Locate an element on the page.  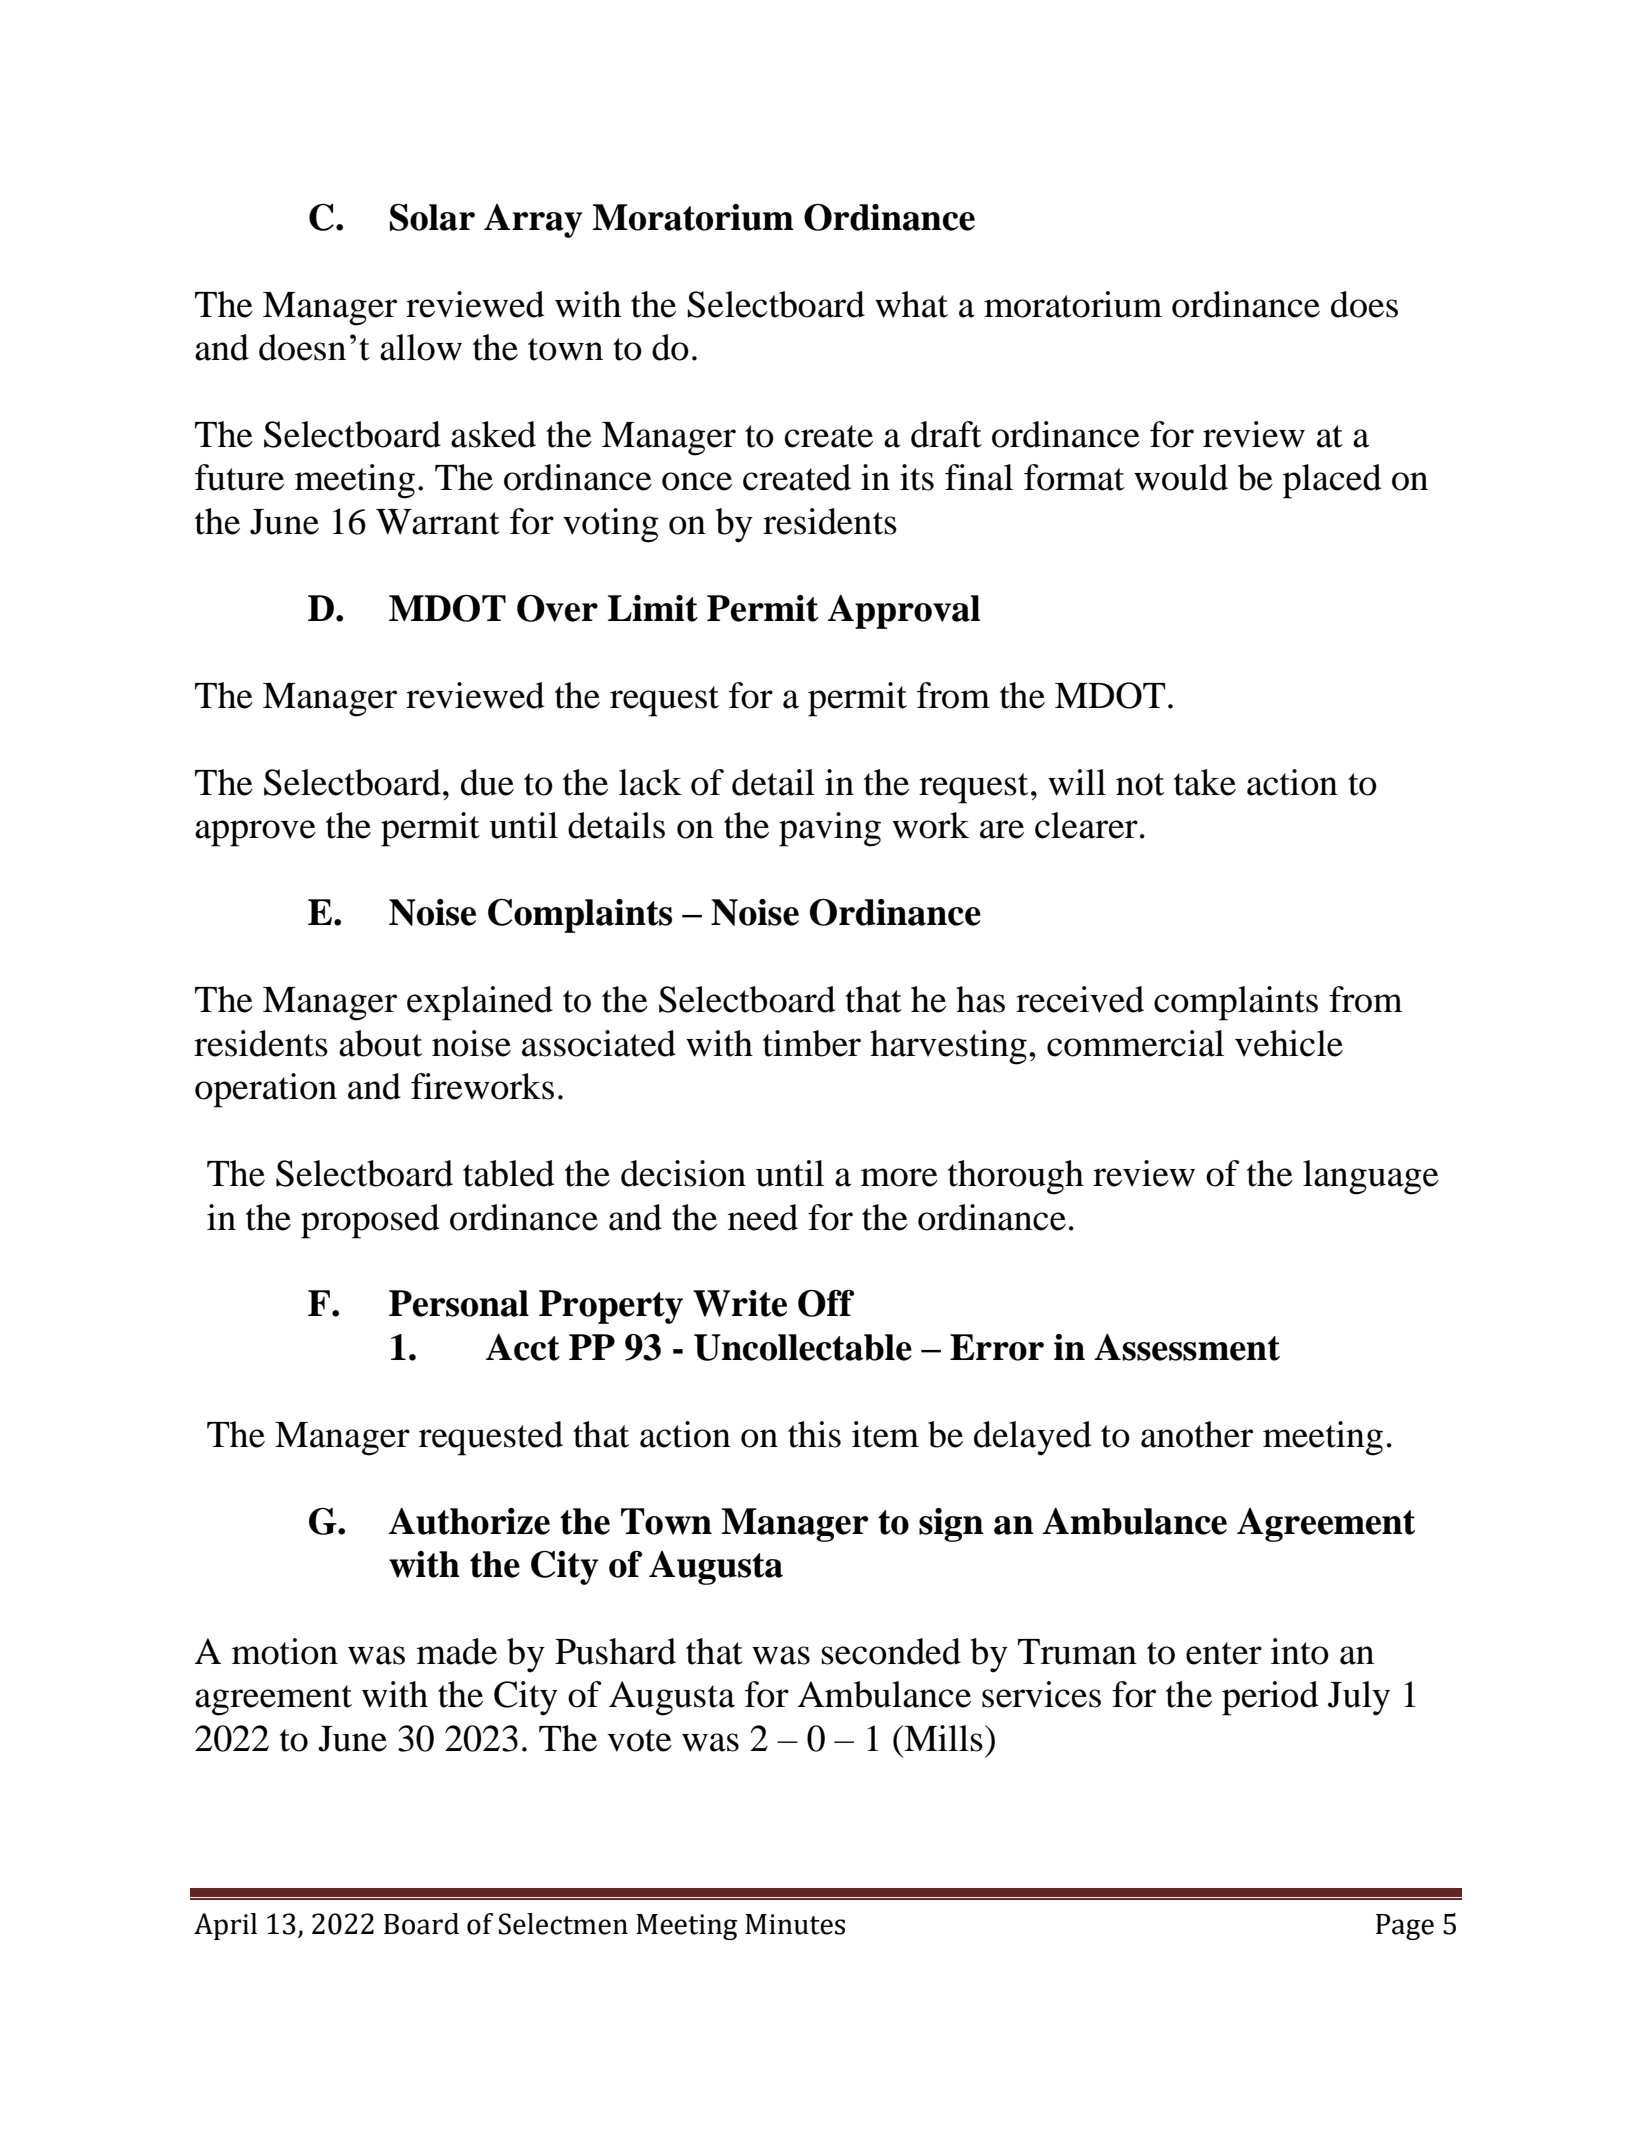
Off is located at coordinates (826, 1303).
